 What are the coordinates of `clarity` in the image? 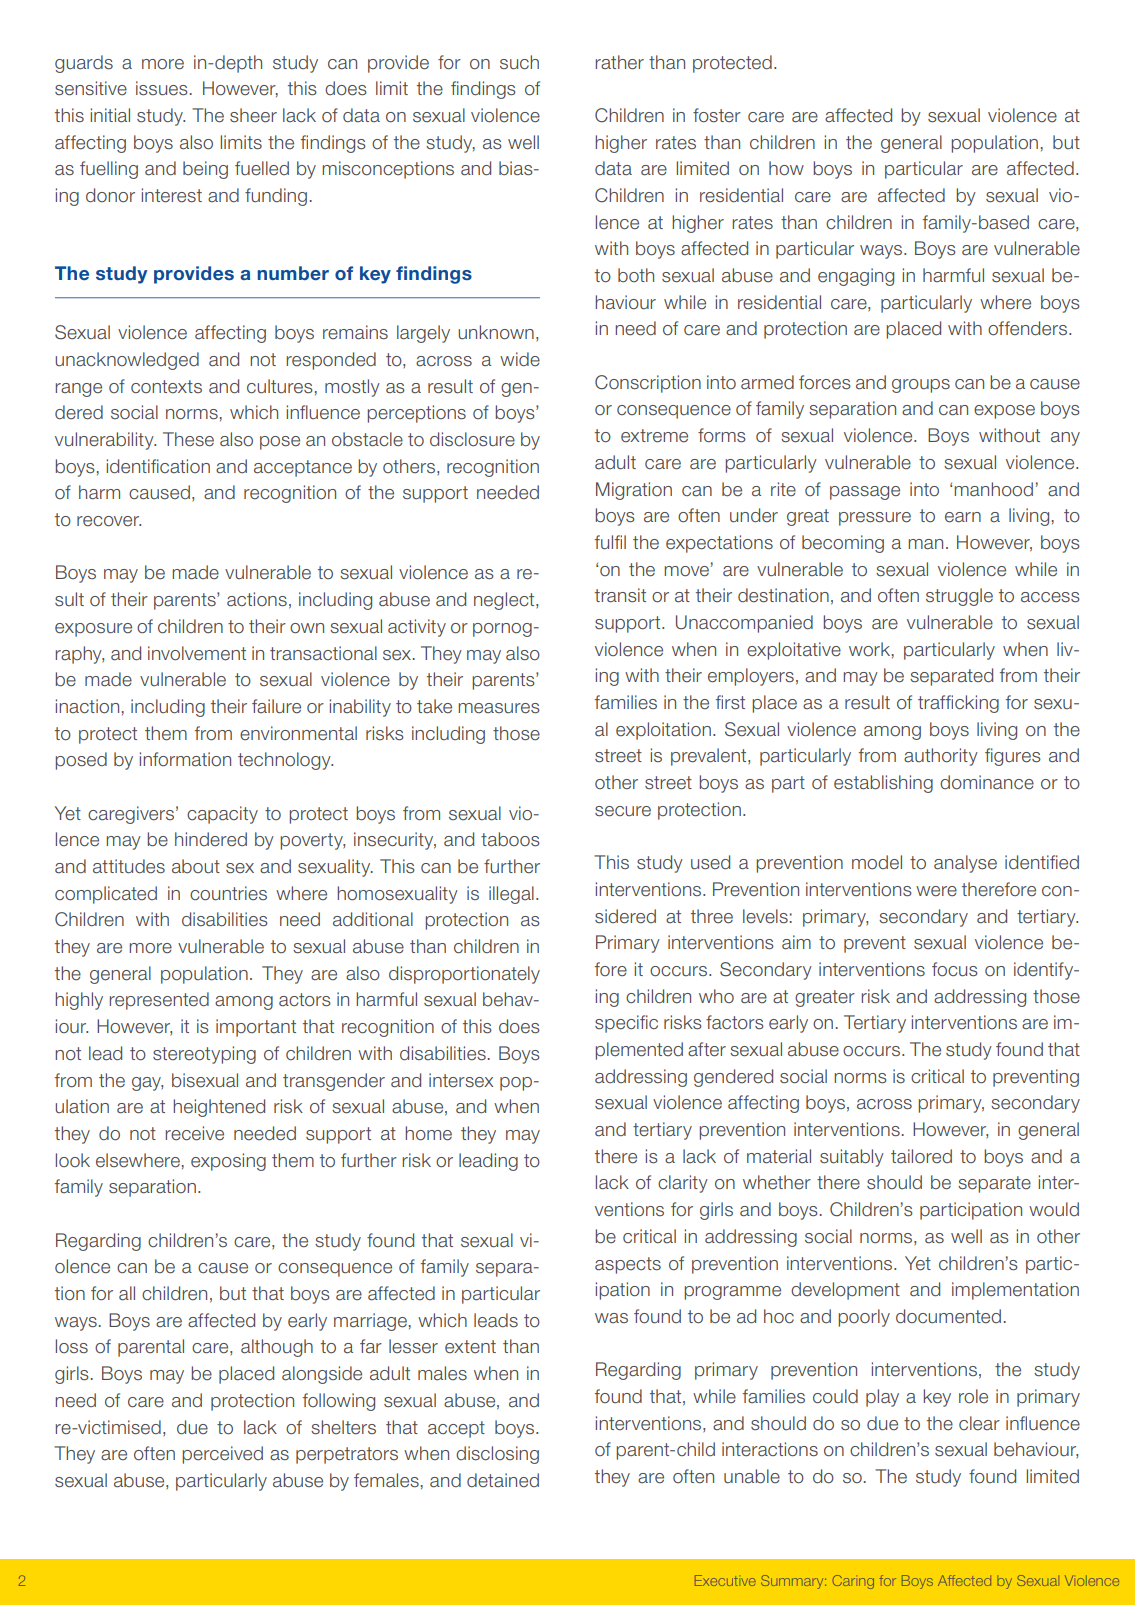 It's located at (683, 1184).
